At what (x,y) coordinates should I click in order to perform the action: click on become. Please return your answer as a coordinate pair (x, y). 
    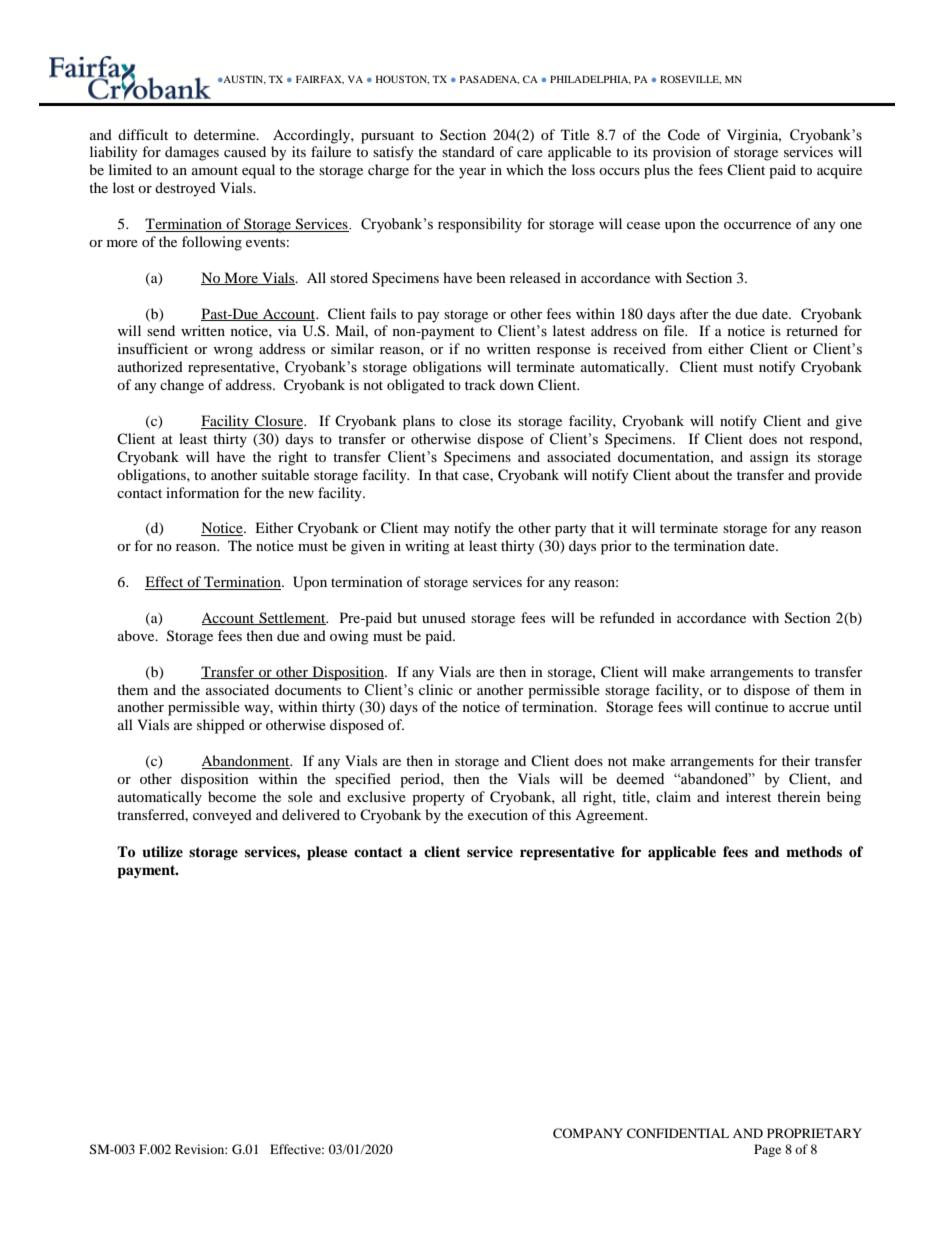
    Looking at the image, I should click on (232, 796).
